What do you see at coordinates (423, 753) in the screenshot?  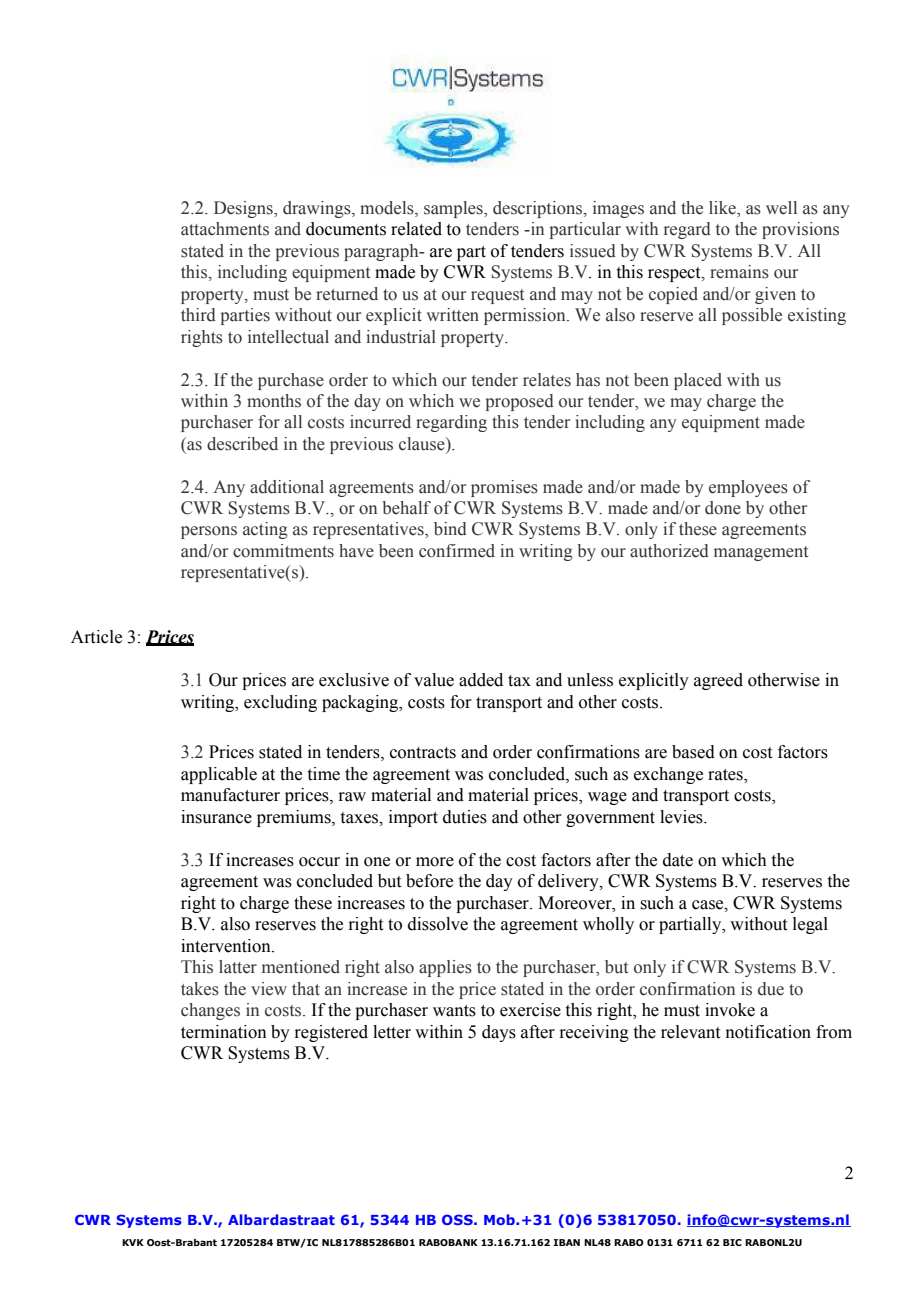 I see `contracts` at bounding box center [423, 753].
